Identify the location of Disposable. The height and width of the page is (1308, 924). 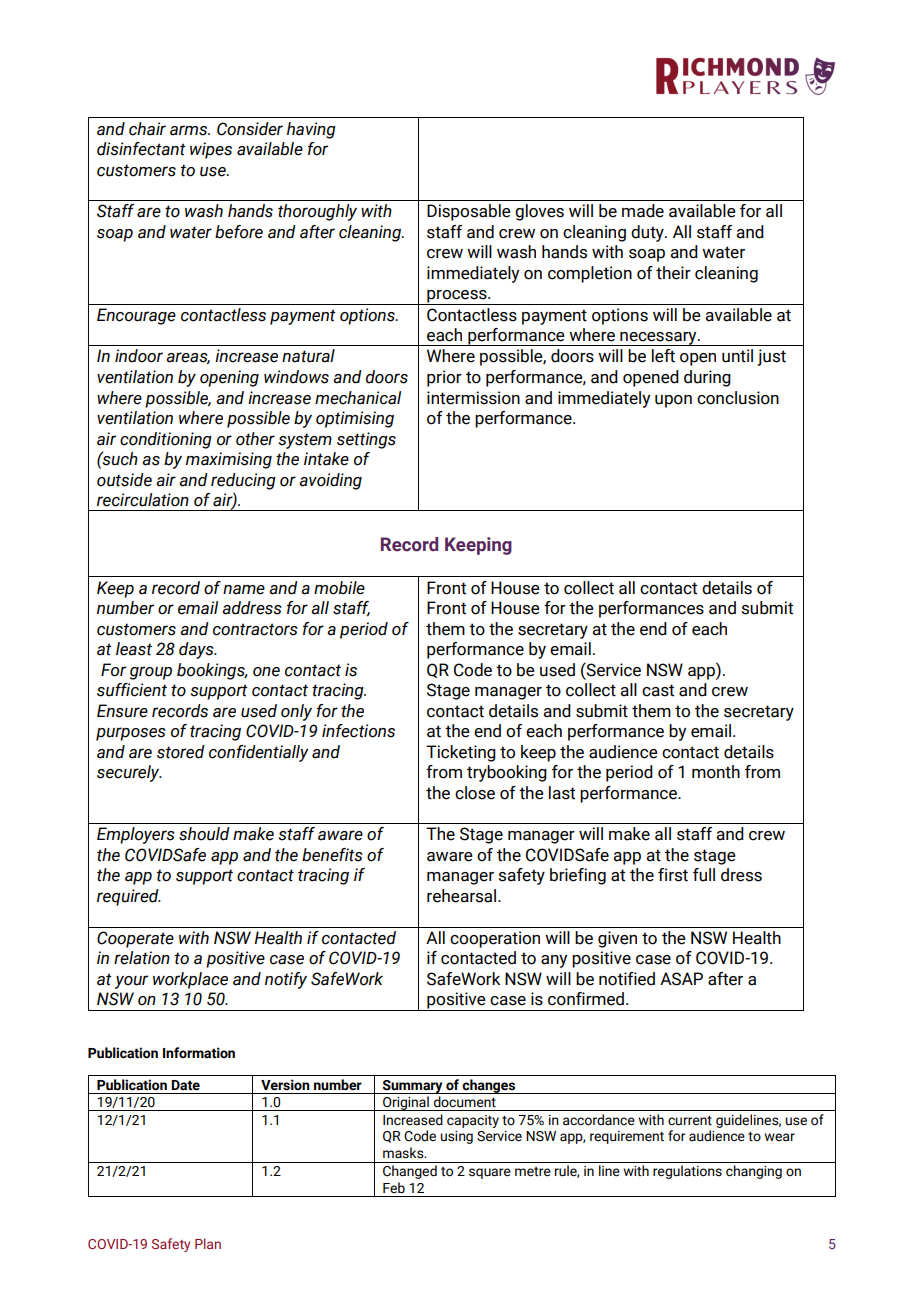
(469, 212).
